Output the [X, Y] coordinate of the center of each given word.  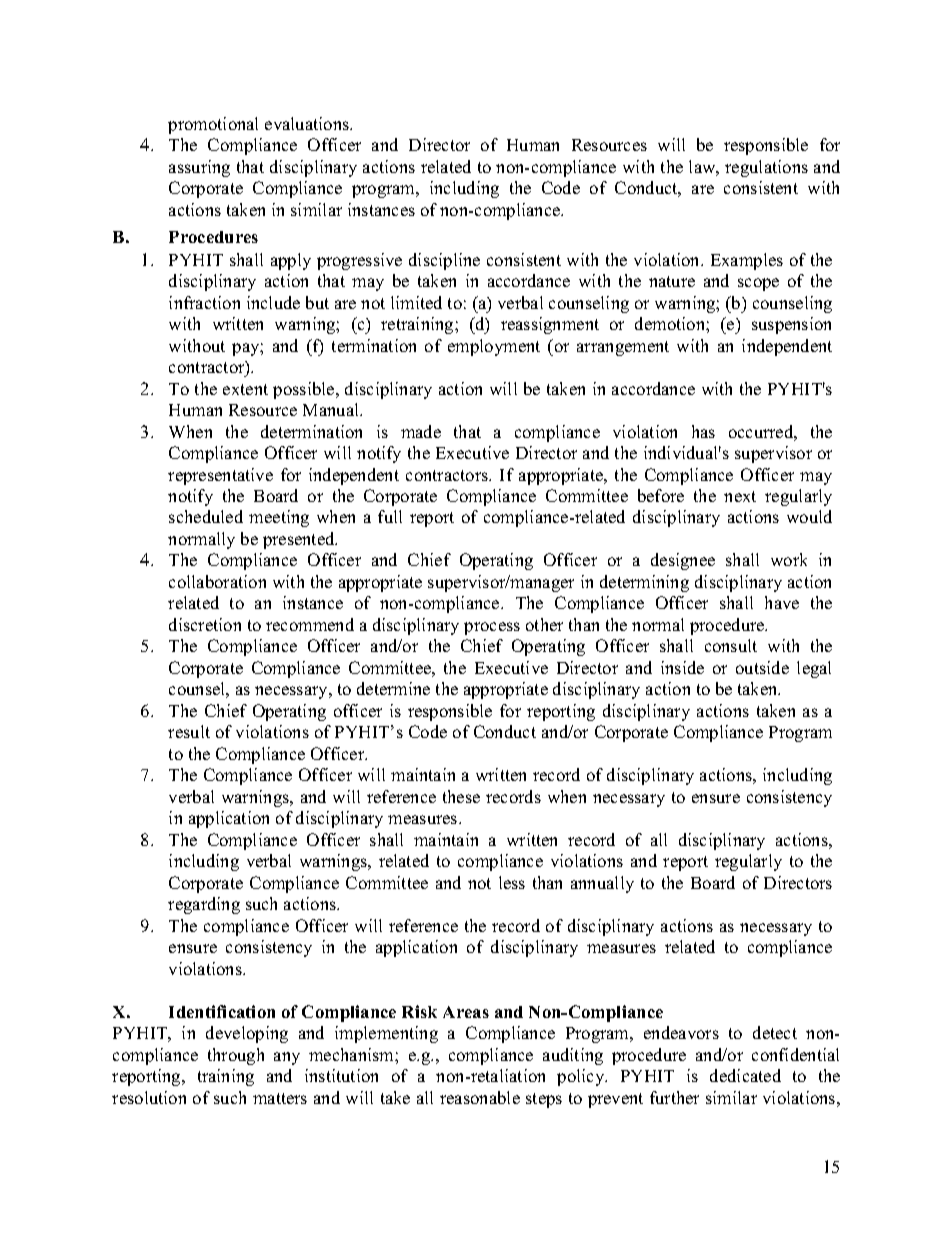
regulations [766, 168]
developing [247, 1034]
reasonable [480, 1097]
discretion [205, 624]
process [492, 628]
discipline [444, 261]
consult [731, 645]
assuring [199, 168]
